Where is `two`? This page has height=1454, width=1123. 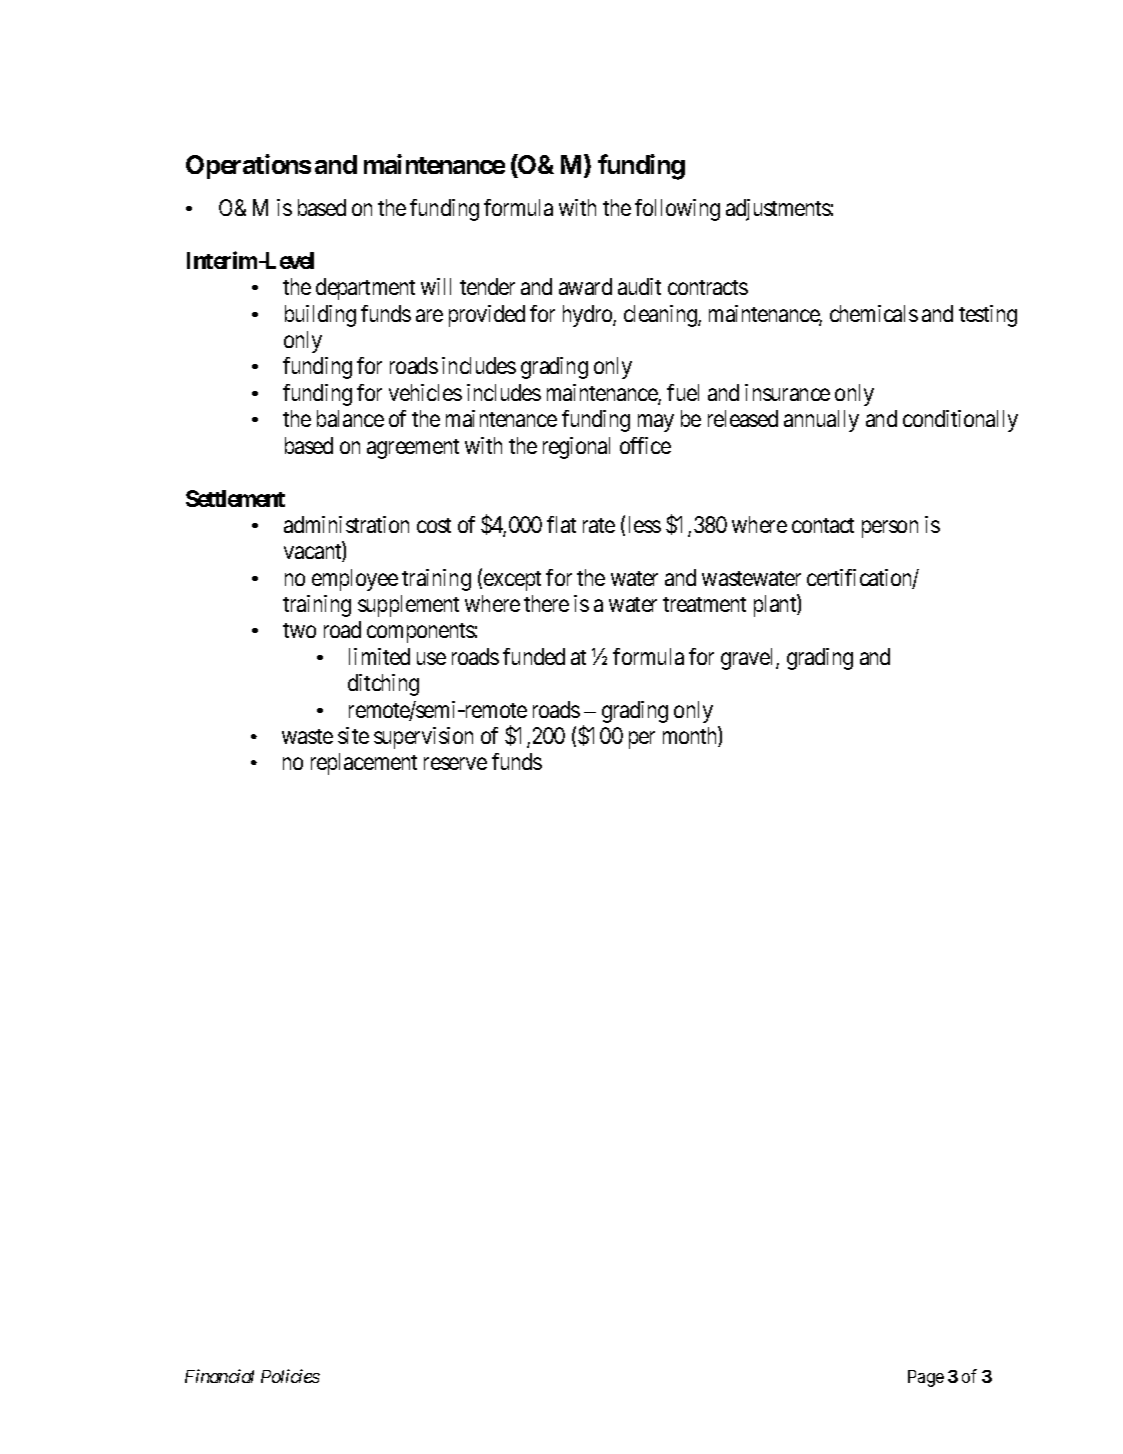
two is located at coordinates (299, 630).
